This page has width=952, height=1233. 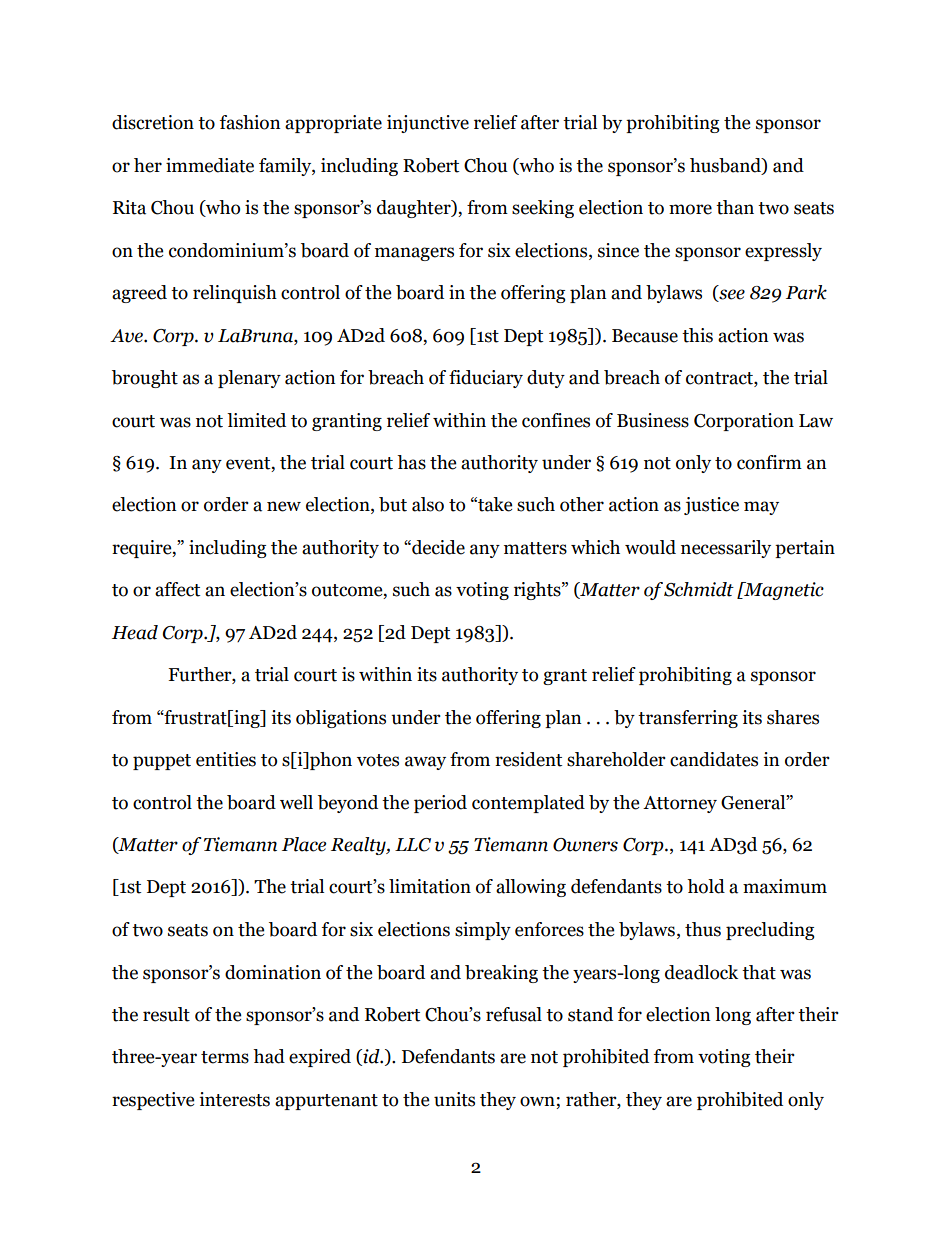 What do you see at coordinates (411, 462) in the page?
I see `has` at bounding box center [411, 462].
